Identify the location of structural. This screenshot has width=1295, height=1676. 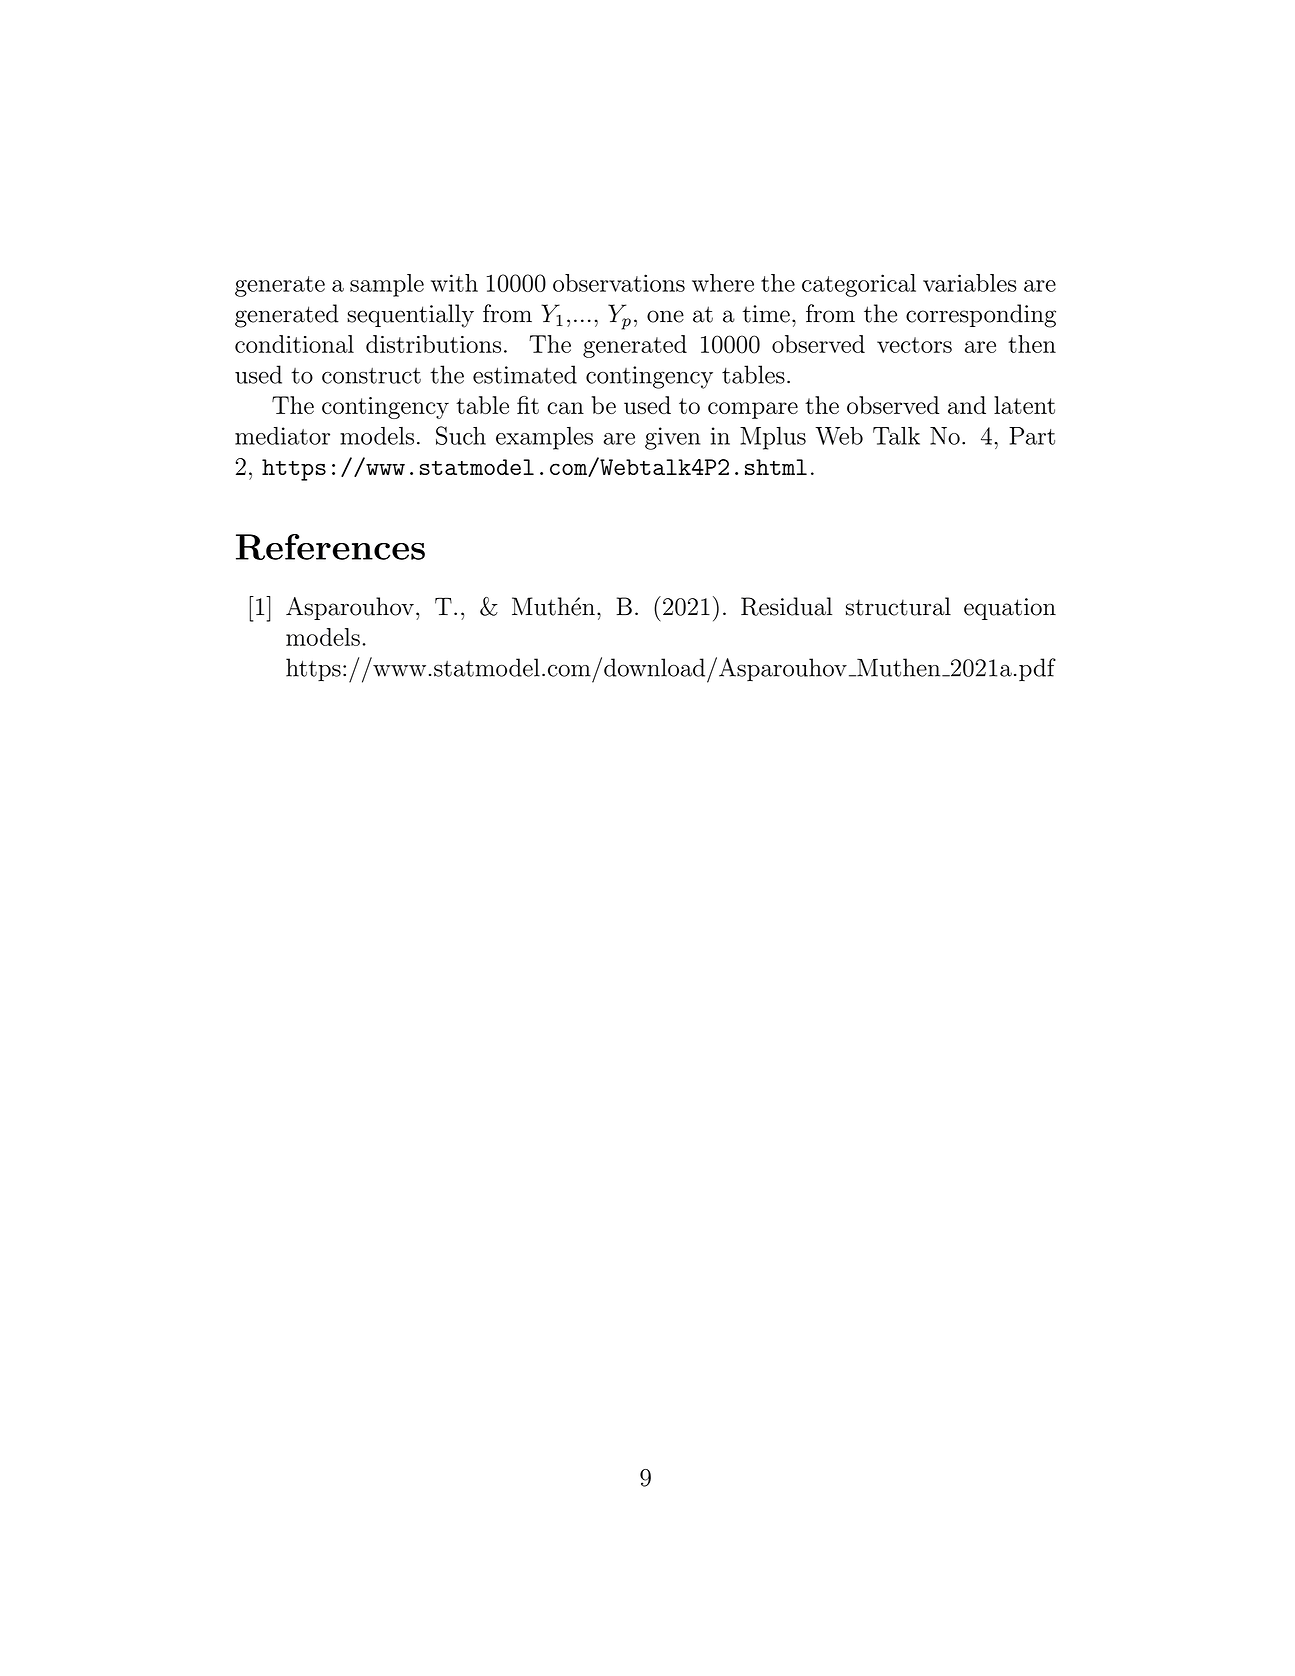
(898, 606).
